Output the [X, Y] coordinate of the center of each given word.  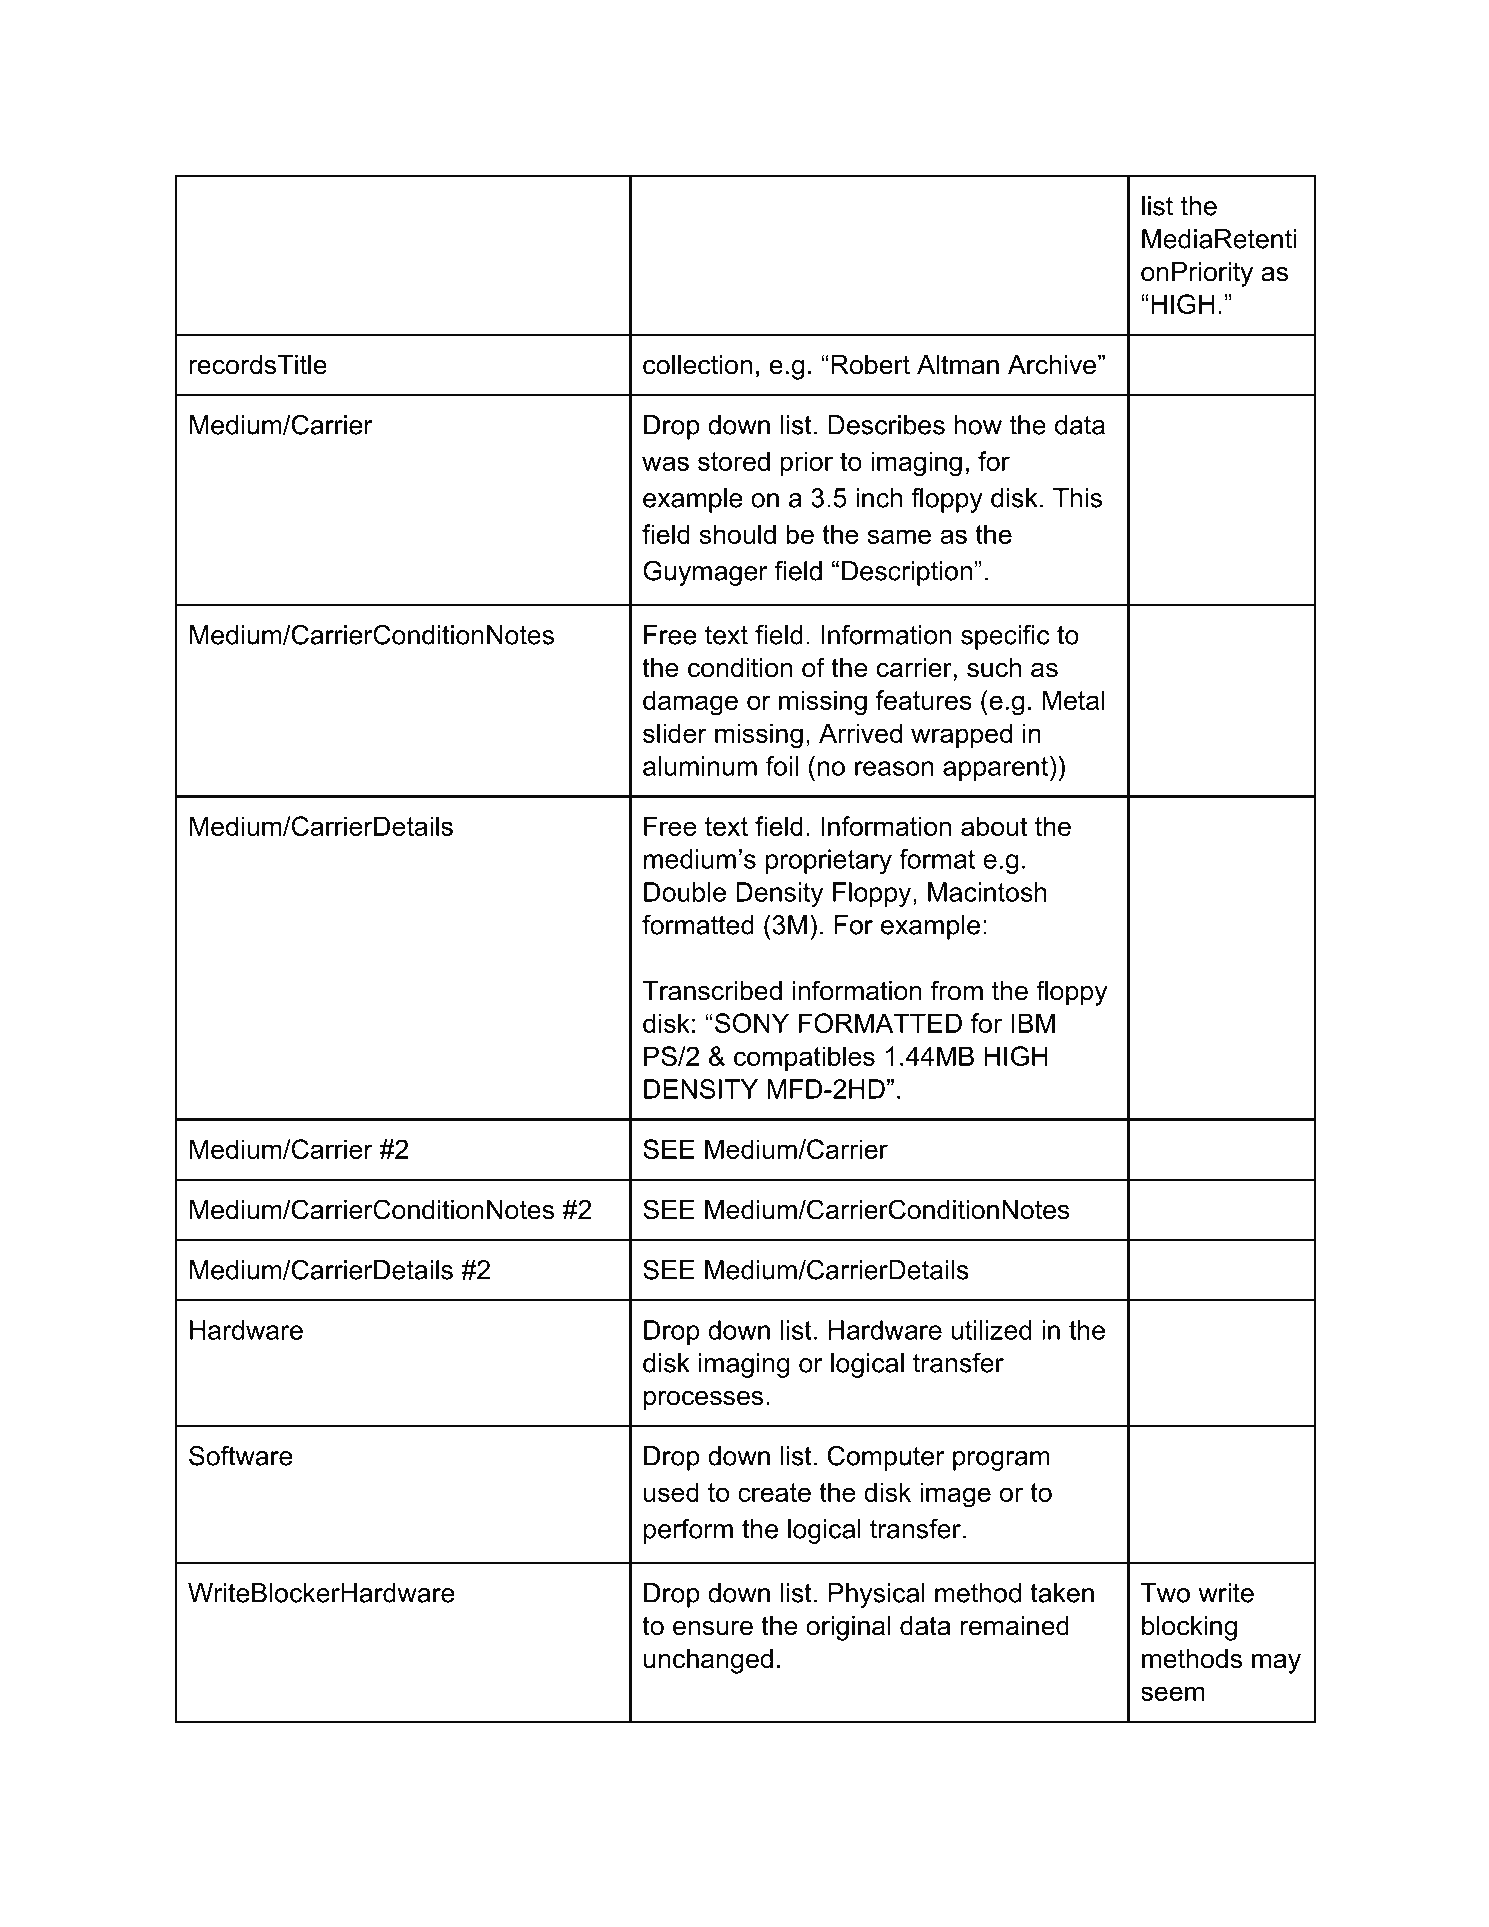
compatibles [804, 1058]
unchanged [708, 1661]
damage [690, 703]
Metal [1073, 700]
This [1077, 498]
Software [241, 1455]
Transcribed [712, 991]
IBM [1033, 1023]
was [665, 463]
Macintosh [987, 892]
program [1001, 1461]
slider [675, 733]
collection [697, 365]
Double [685, 892]
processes [703, 1401]
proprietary [829, 861]
